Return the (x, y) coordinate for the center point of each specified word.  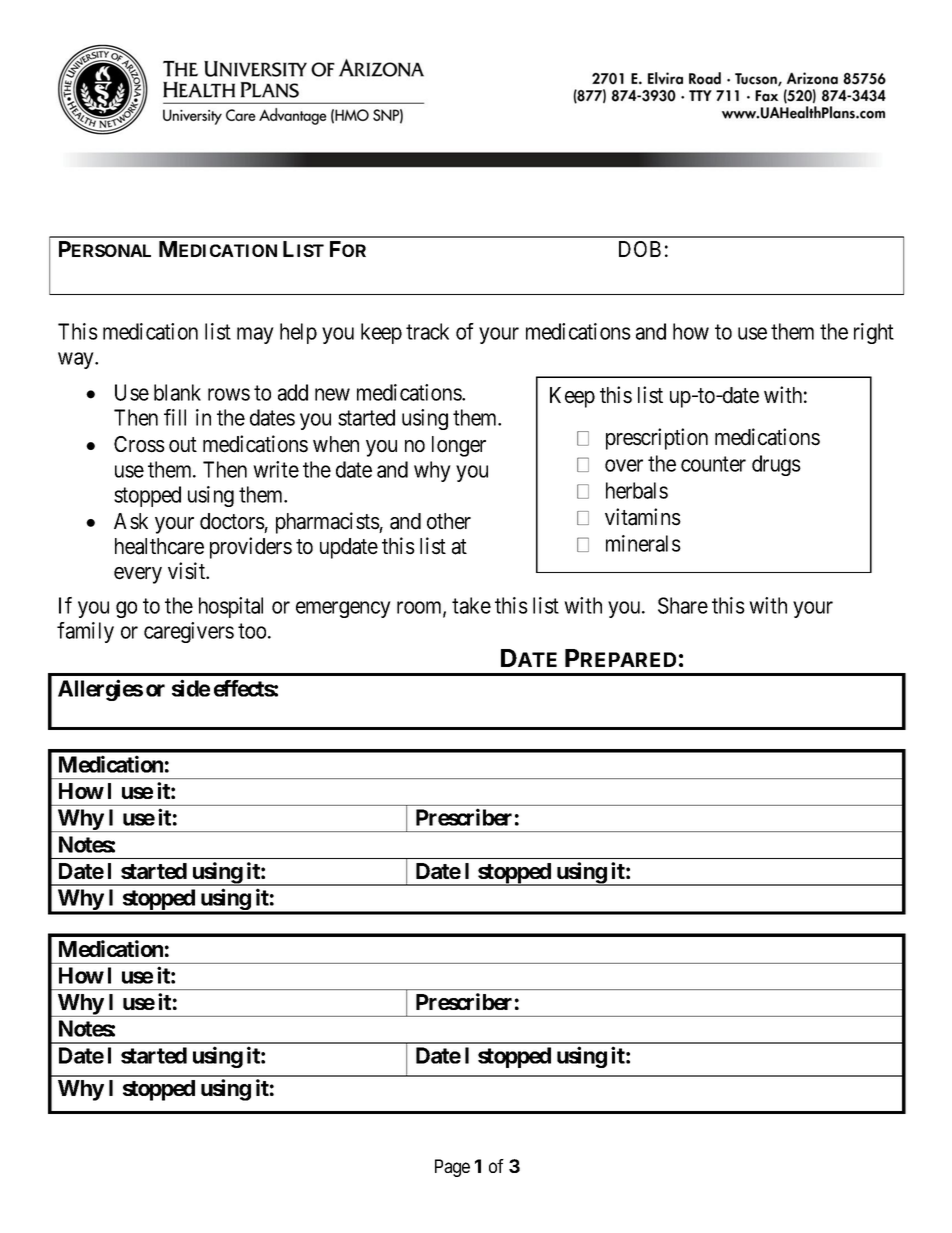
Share (683, 605)
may (255, 335)
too (252, 631)
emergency (343, 609)
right (874, 333)
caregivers (189, 632)
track (427, 331)
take (471, 605)
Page (452, 1168)
